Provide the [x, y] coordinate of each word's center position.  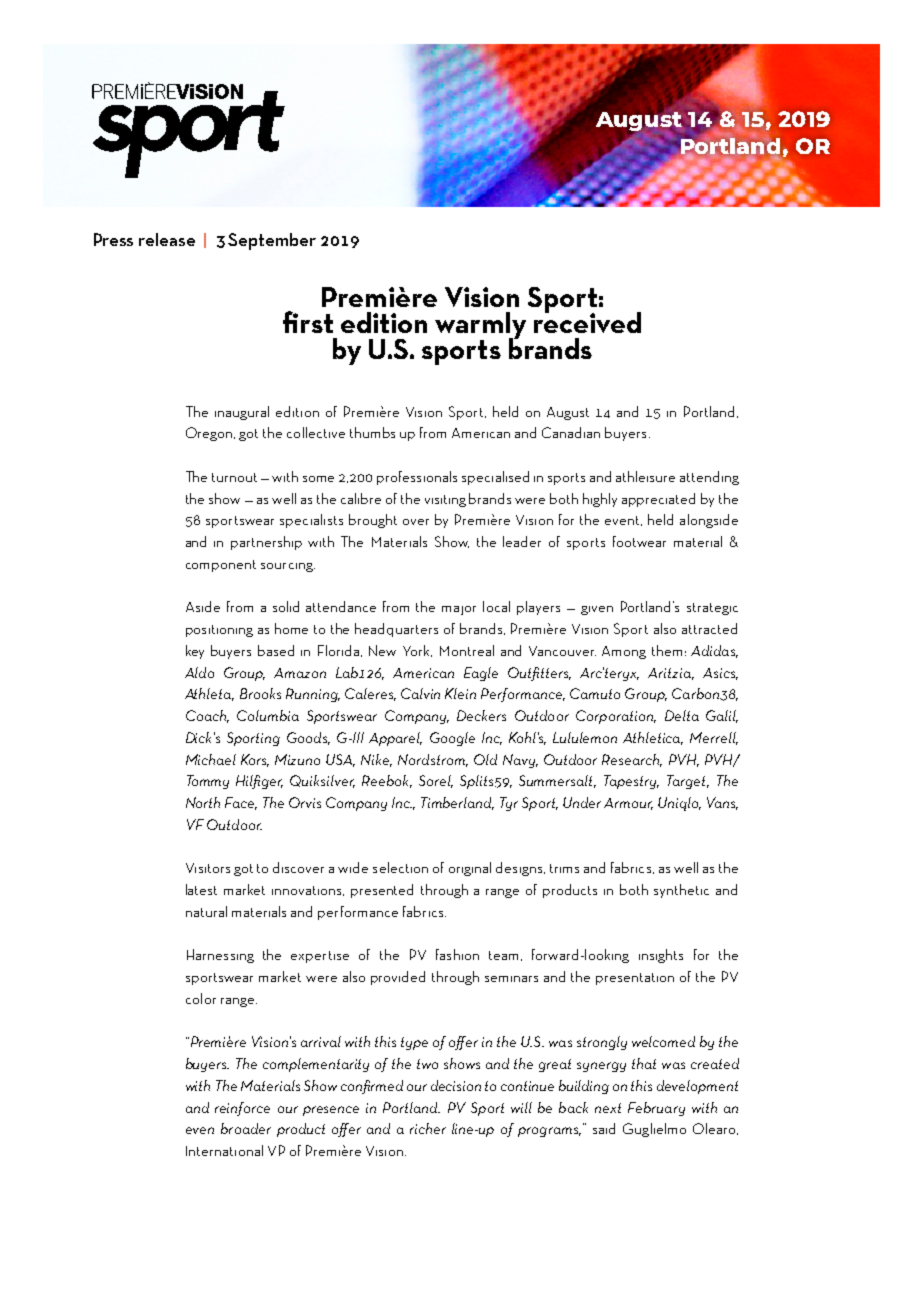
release [167, 239]
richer [428, 1128]
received [587, 321]
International [224, 1150]
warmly [480, 327]
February [656, 1109]
